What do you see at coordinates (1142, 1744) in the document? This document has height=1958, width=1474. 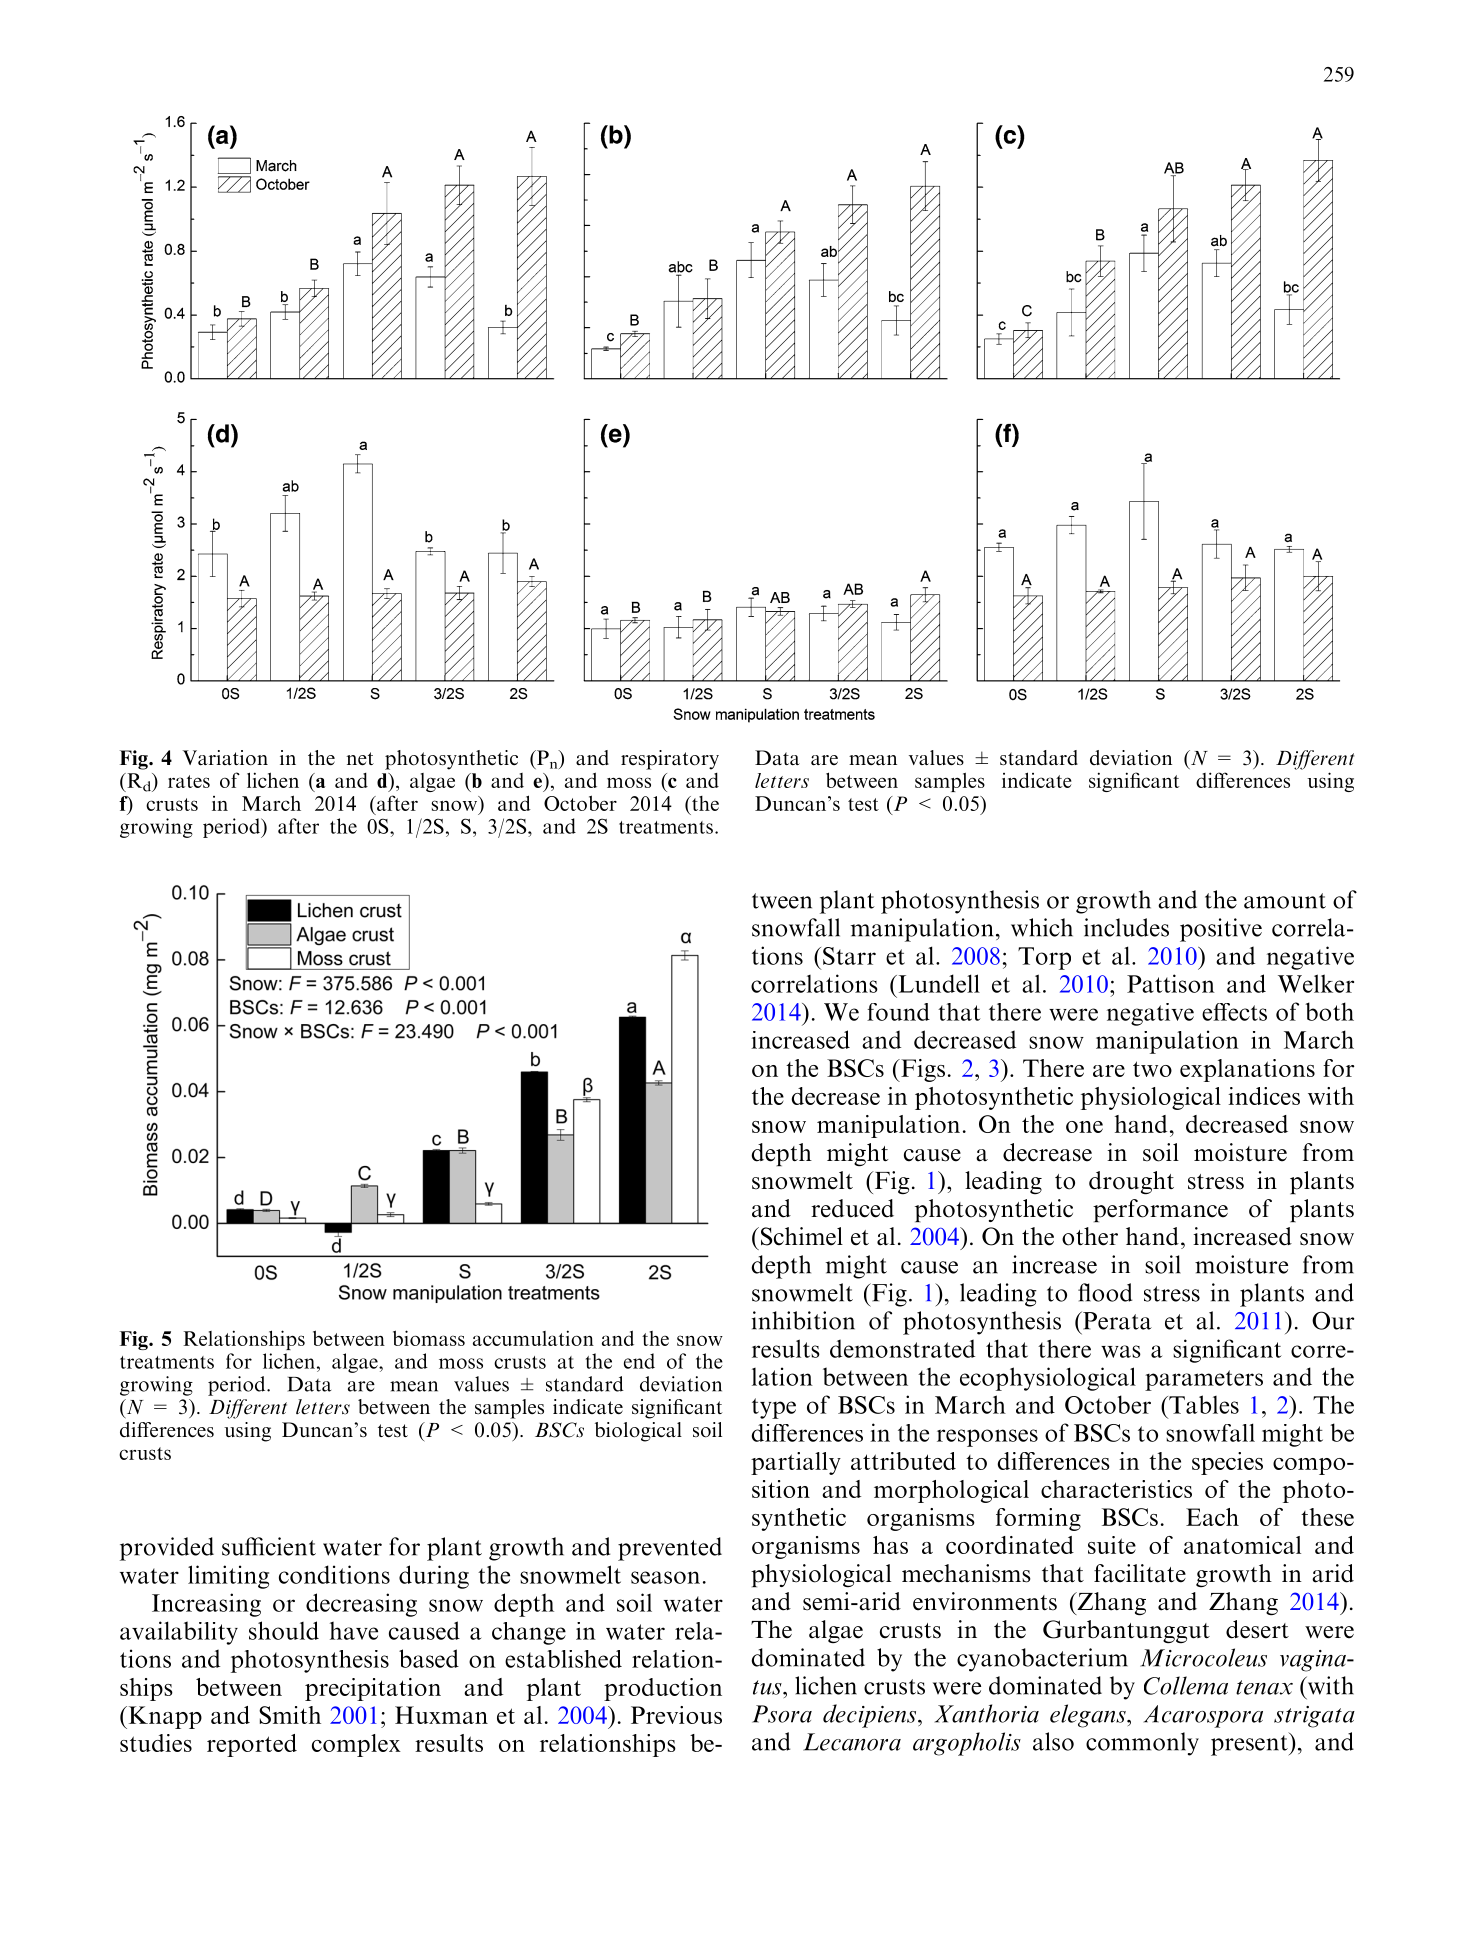 I see `commonly` at bounding box center [1142, 1744].
